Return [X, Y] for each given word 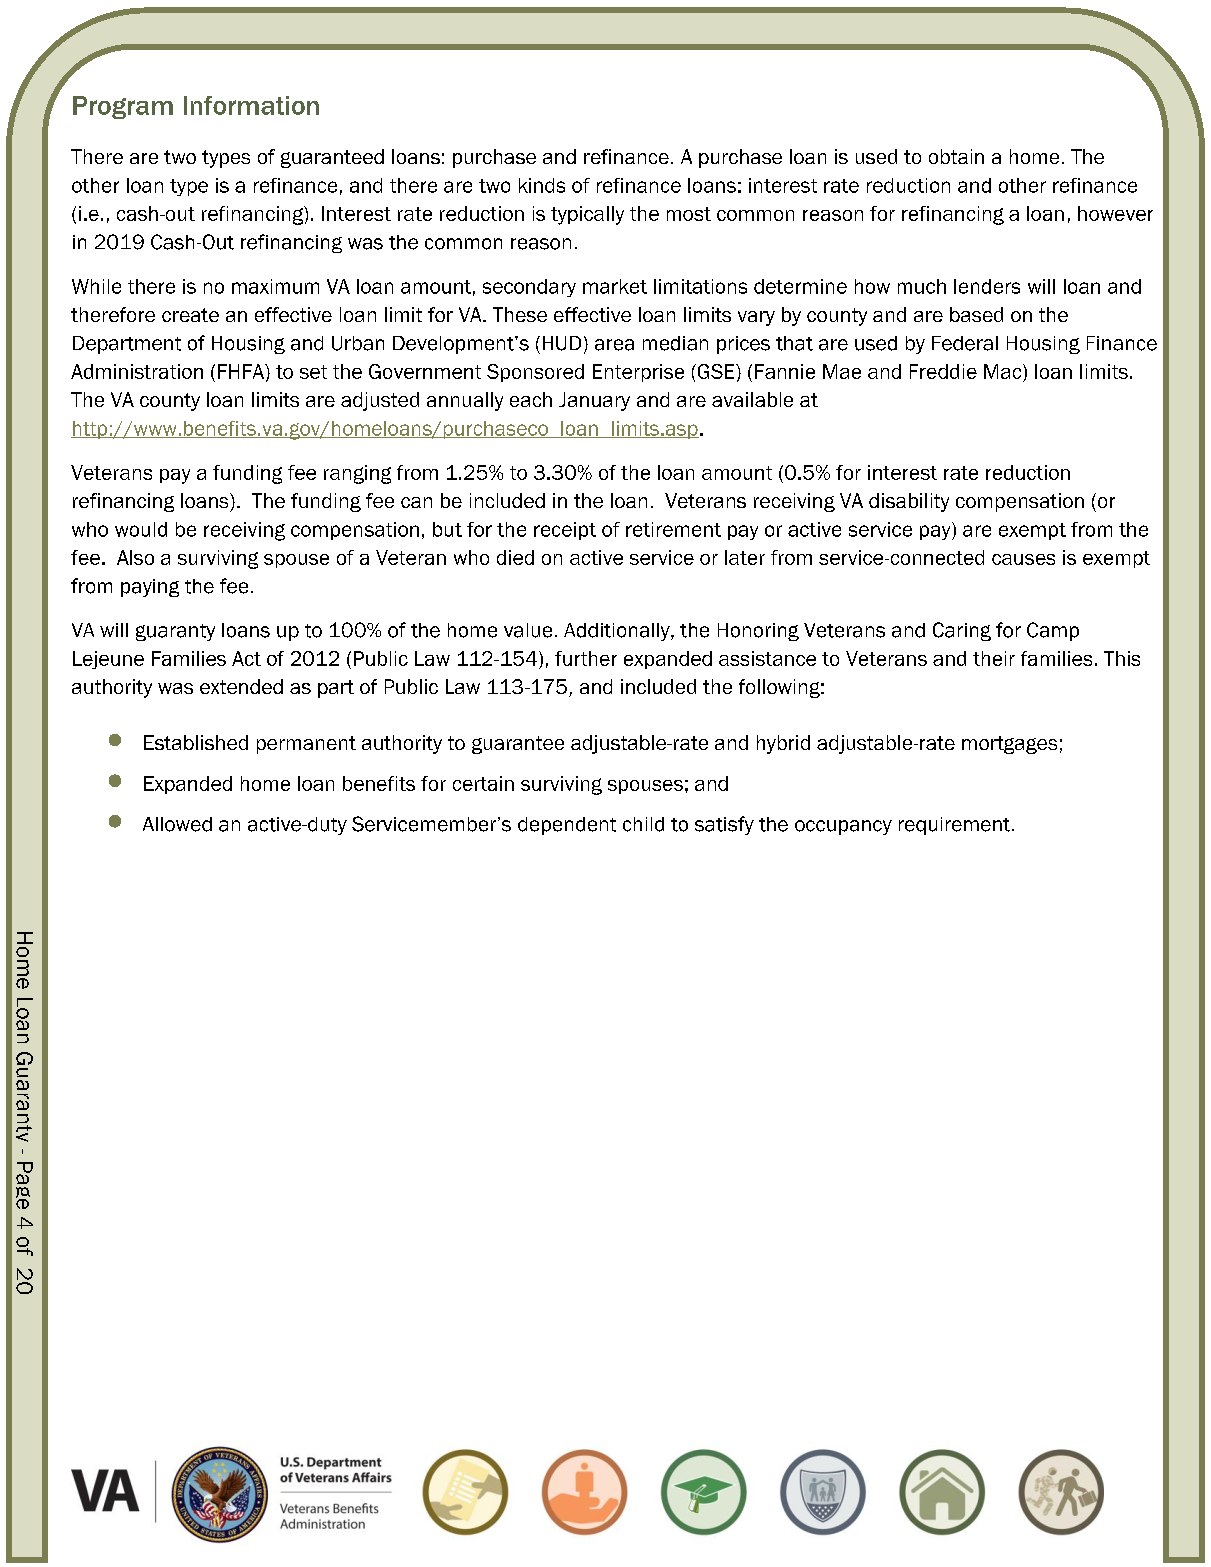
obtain [956, 156]
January [594, 401]
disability [909, 502]
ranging [357, 474]
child [643, 824]
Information [251, 105]
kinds [542, 185]
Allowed [177, 824]
